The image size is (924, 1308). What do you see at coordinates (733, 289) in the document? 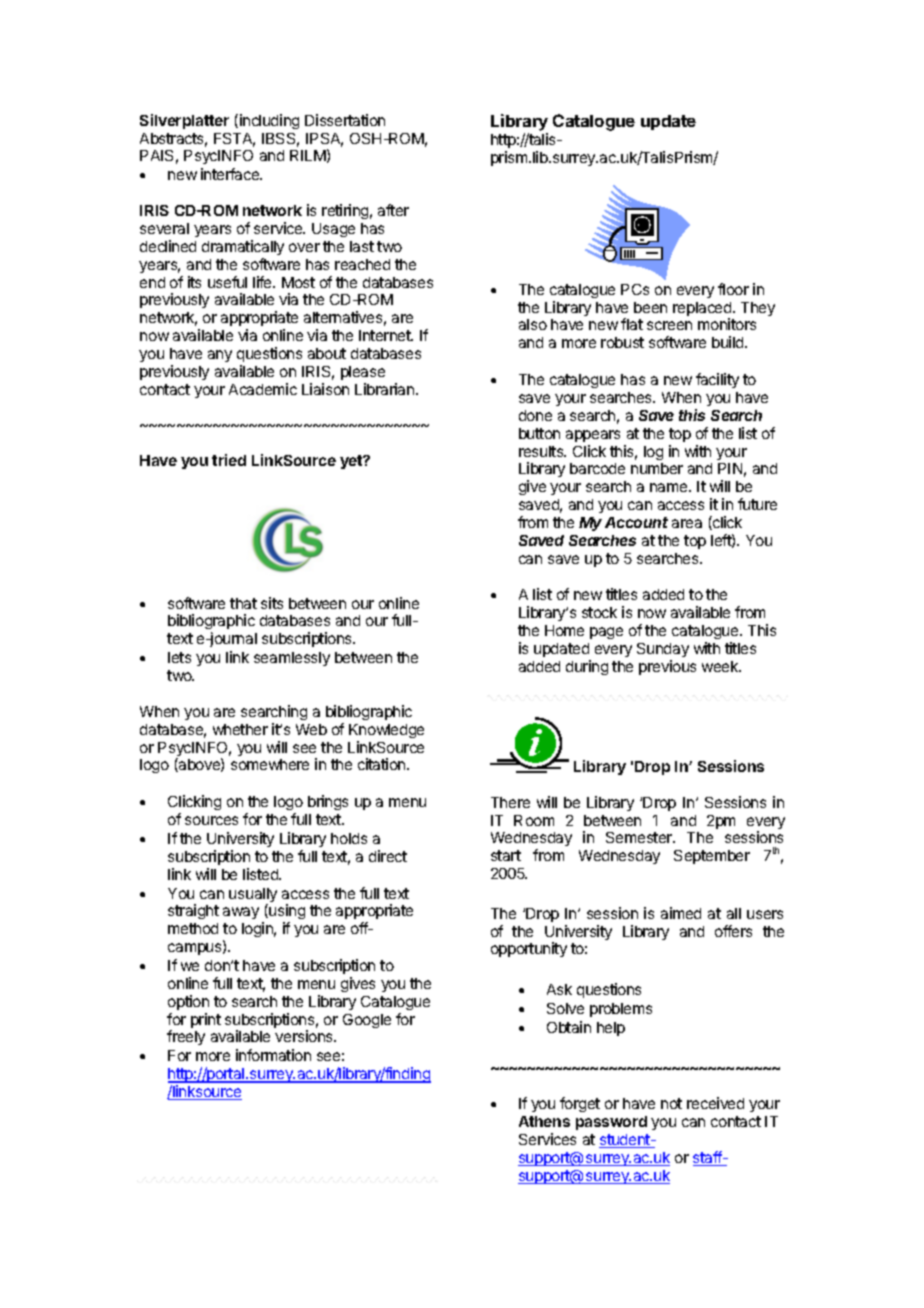
I see `floor` at bounding box center [733, 289].
